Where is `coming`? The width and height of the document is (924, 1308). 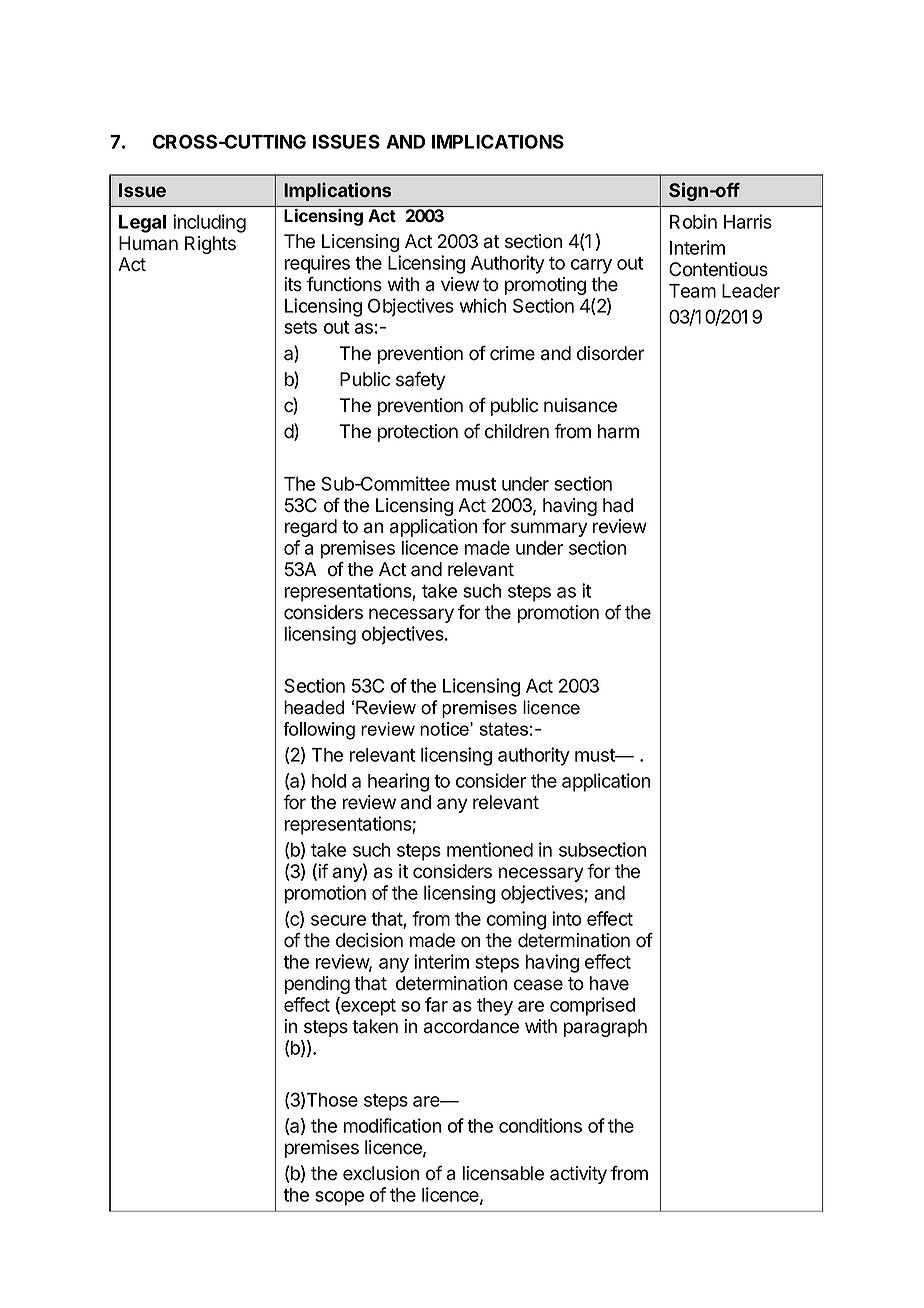
coming is located at coordinates (516, 920).
